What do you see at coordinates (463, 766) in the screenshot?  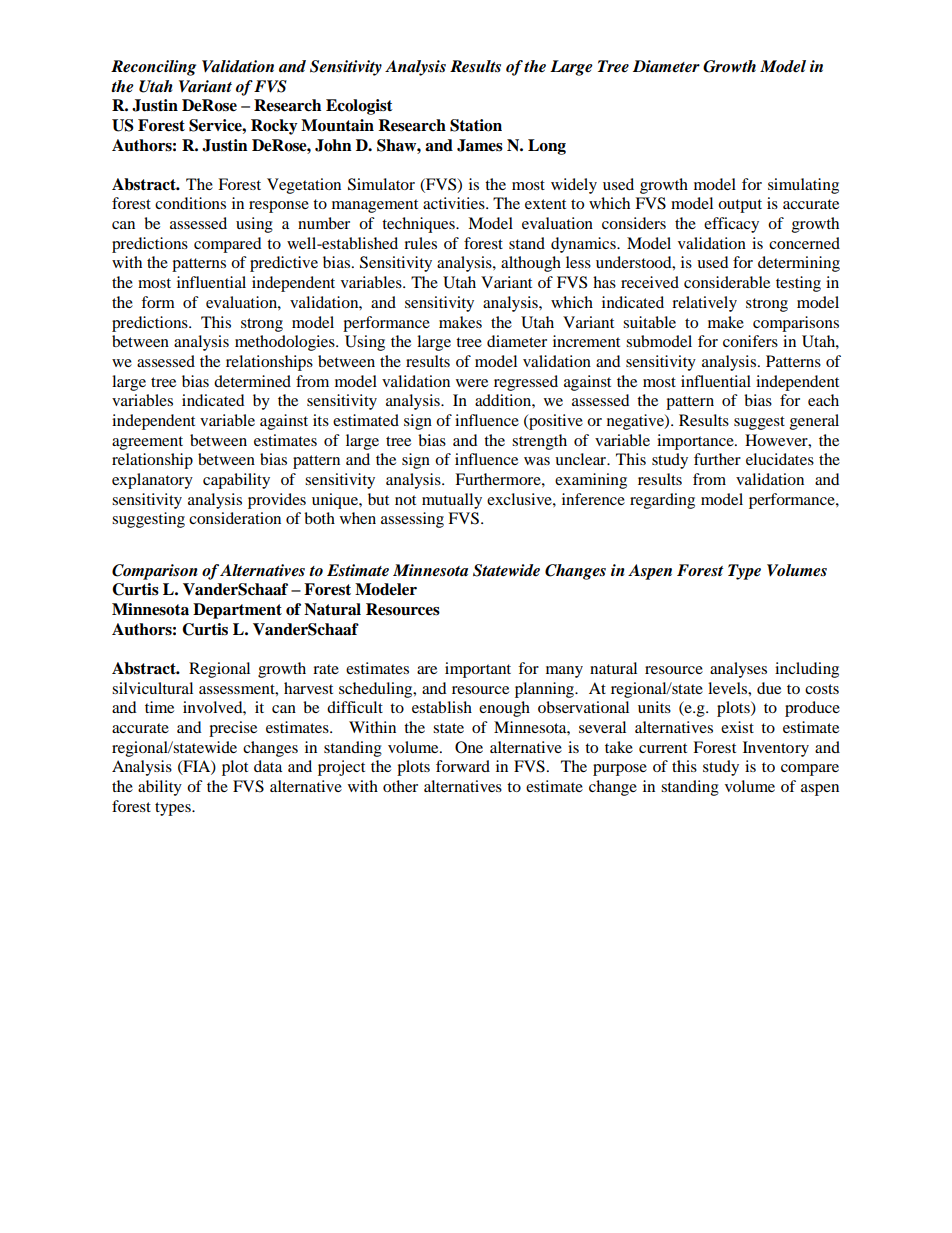 I see `forward` at bounding box center [463, 766].
